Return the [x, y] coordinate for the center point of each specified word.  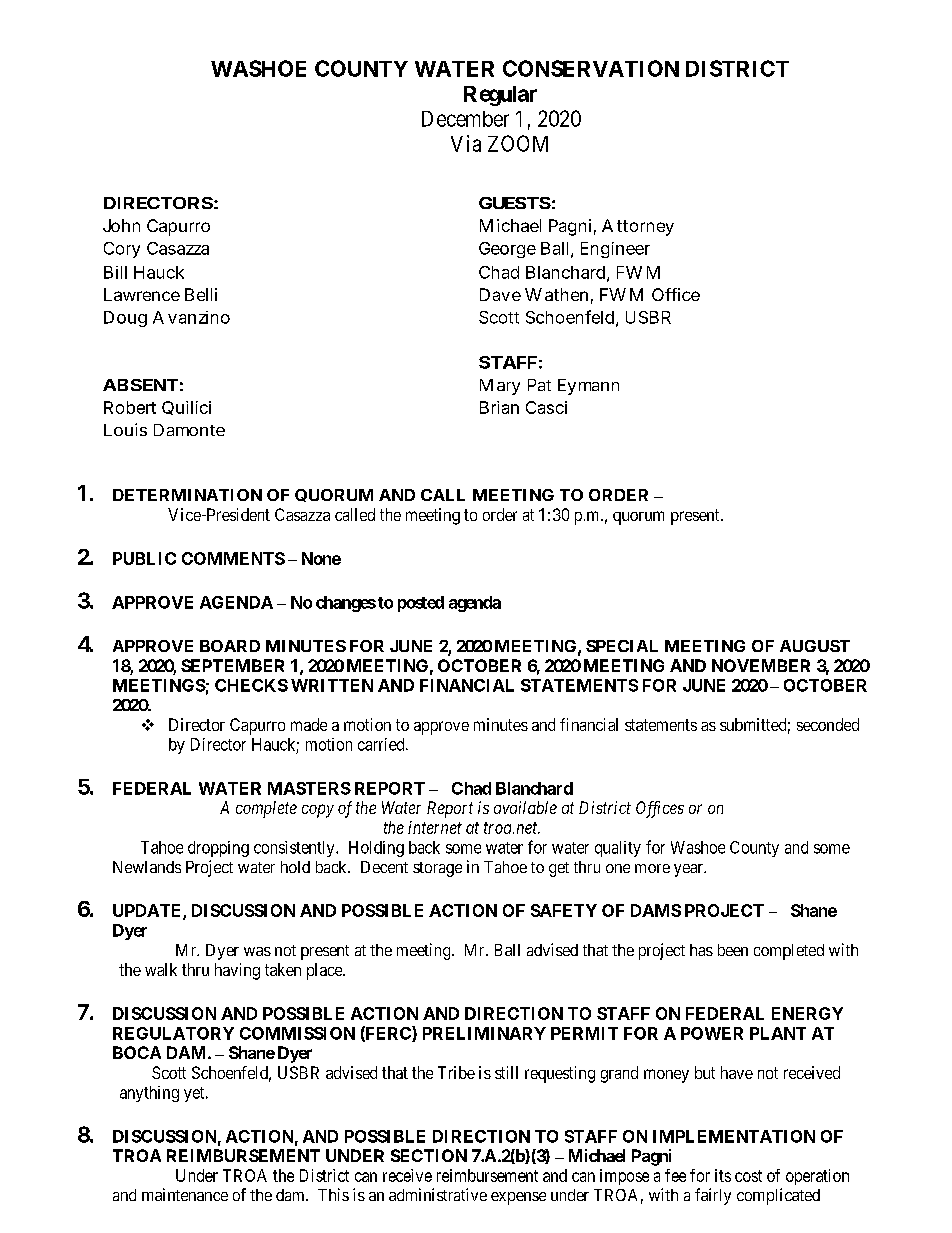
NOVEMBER [761, 665]
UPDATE [148, 912]
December [465, 119]
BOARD [230, 646]
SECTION [429, 1155]
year [690, 870]
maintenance [185, 1194]
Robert [130, 407]
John [121, 225]
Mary [500, 387]
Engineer [615, 250]
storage [437, 869]
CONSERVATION [591, 68]
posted [421, 604]
